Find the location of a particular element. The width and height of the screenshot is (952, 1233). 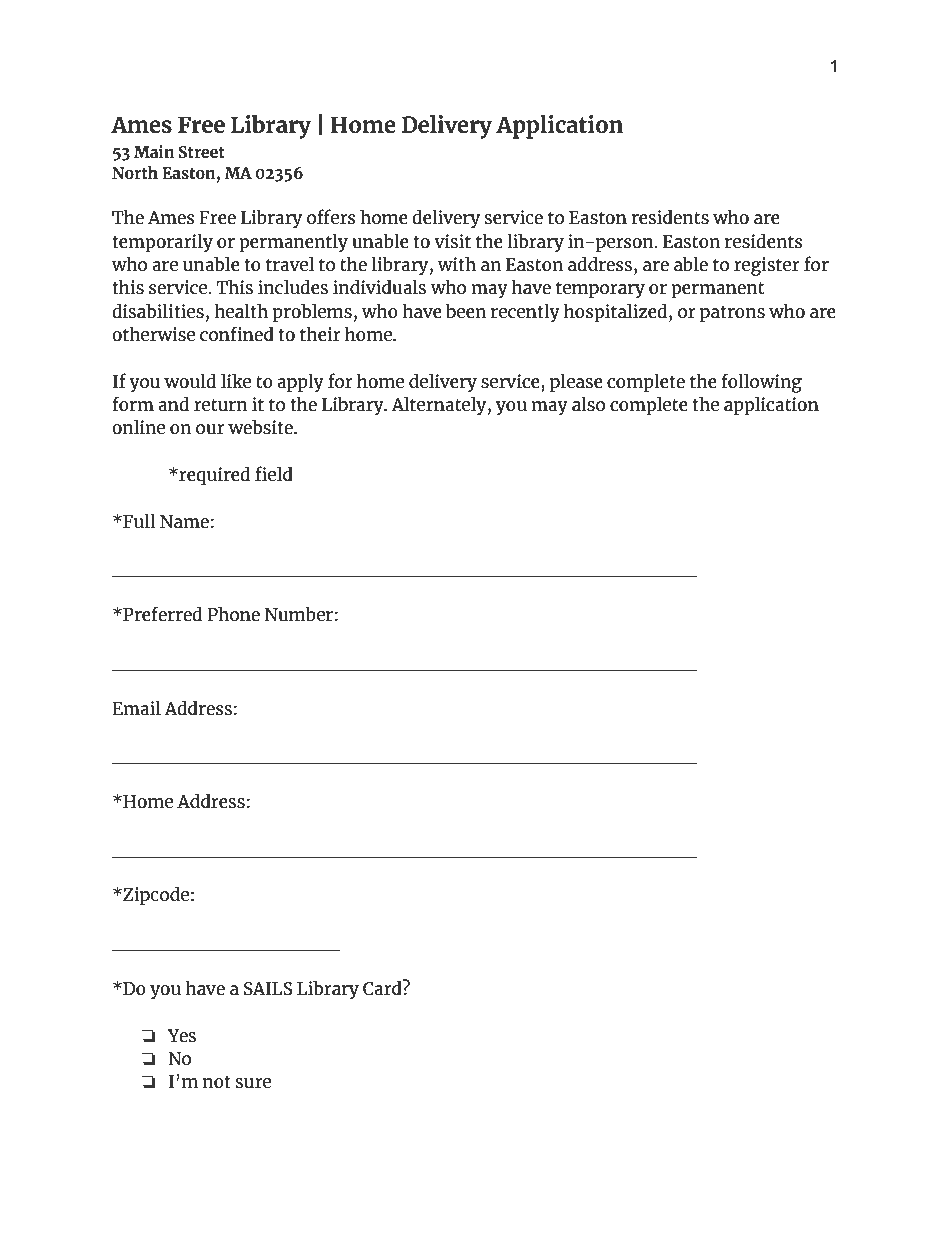

register is located at coordinates (767, 266).
